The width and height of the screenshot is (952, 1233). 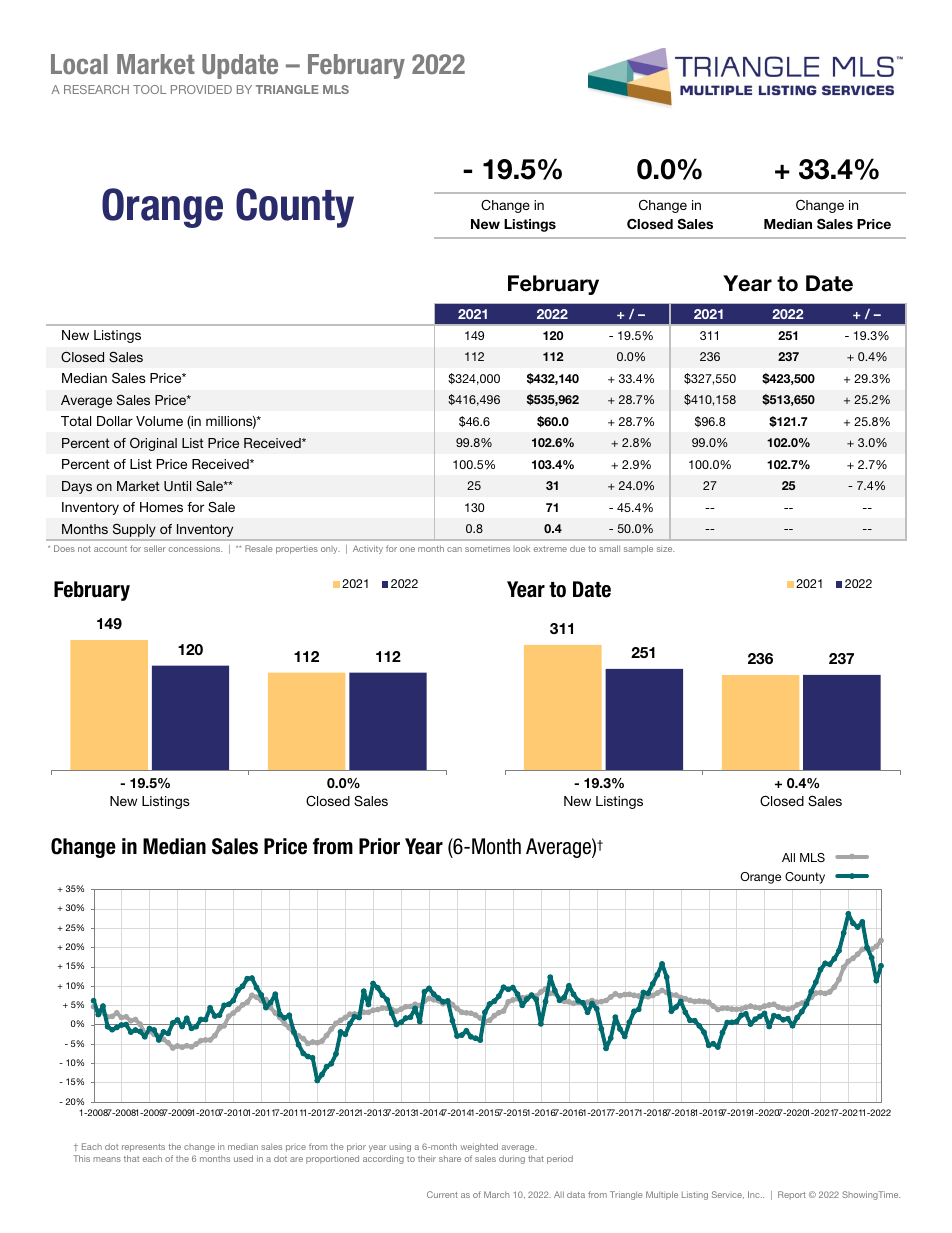 I want to click on Service, so click(x=728, y=1195).
